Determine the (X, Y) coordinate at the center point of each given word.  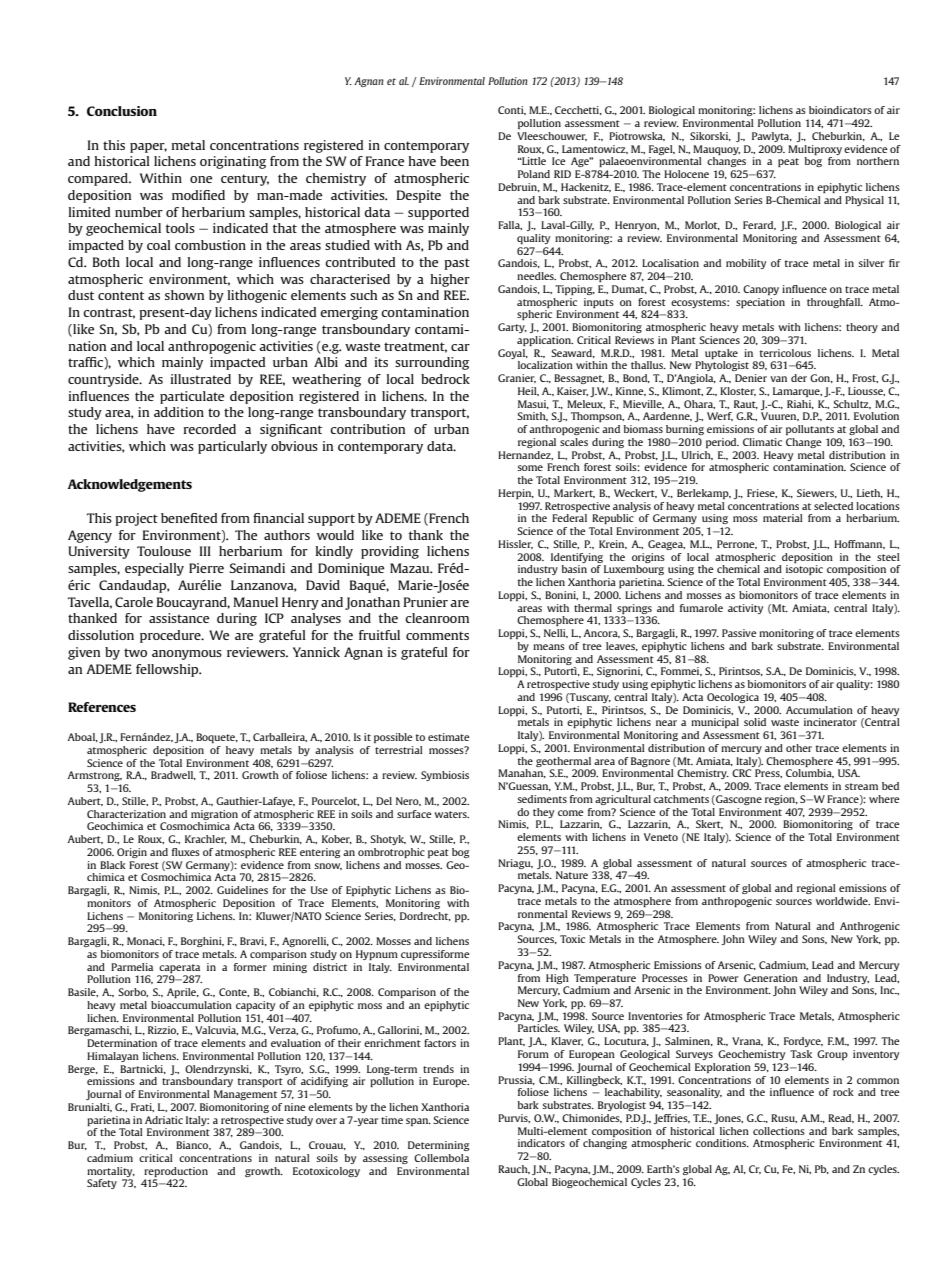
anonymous (187, 655)
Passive (739, 633)
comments (437, 635)
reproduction (176, 1172)
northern (878, 161)
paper (148, 148)
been (454, 161)
